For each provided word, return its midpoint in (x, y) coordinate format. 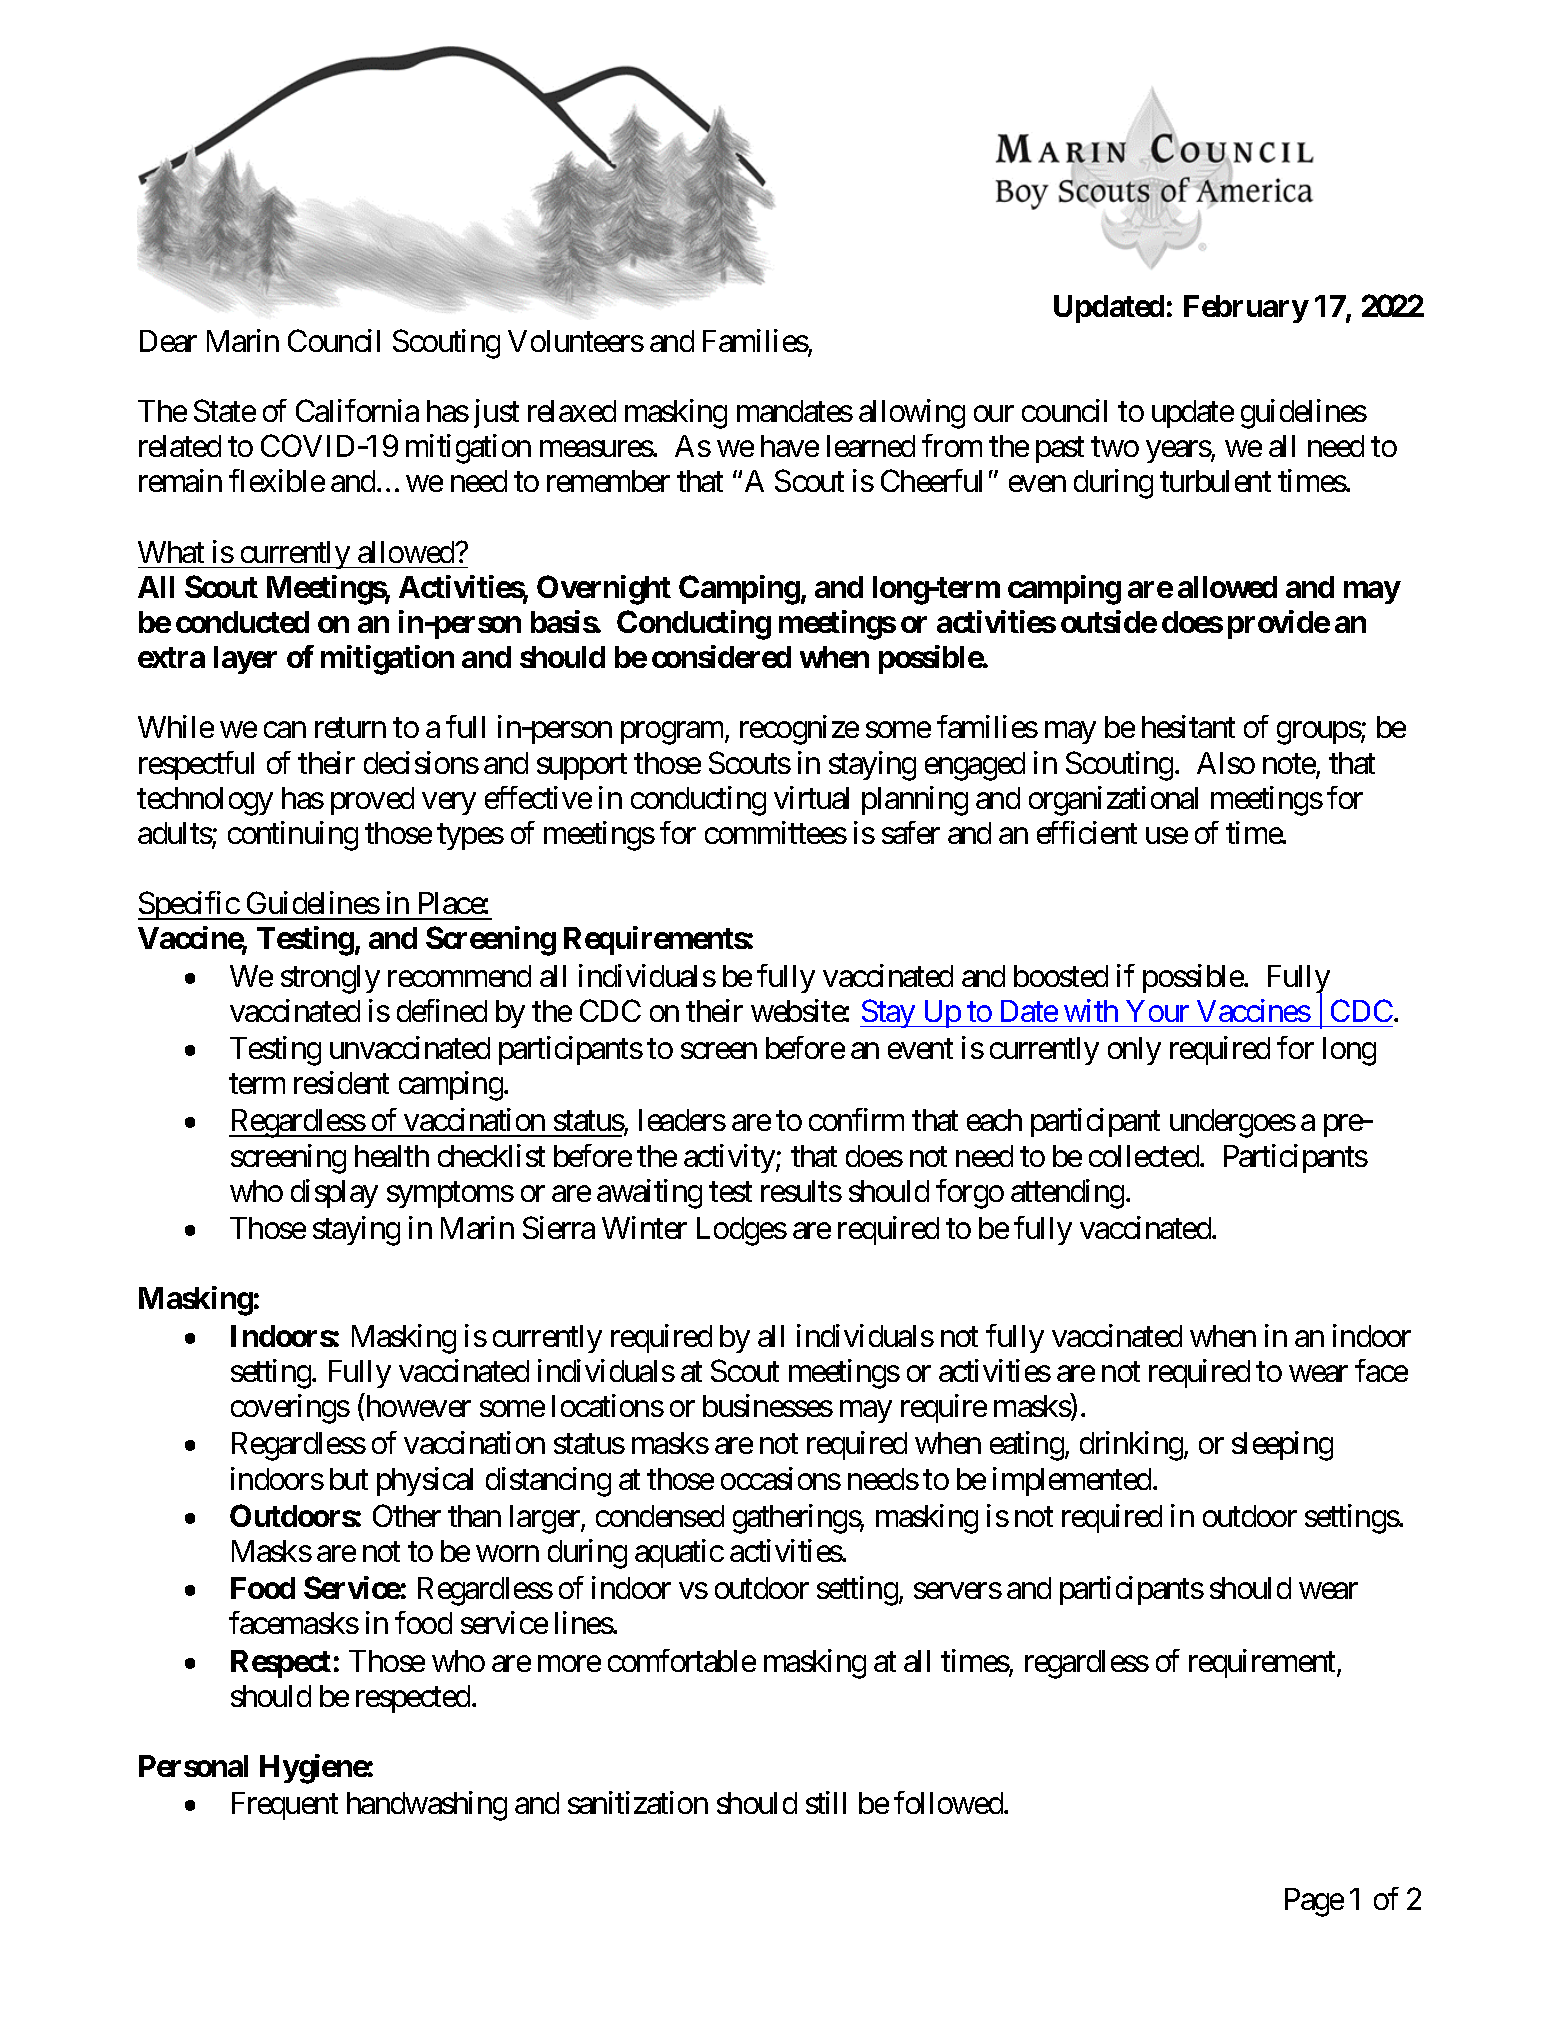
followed (949, 1803)
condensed (660, 1516)
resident (341, 1082)
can (285, 730)
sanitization (638, 1803)
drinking (1131, 1446)
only (1134, 1051)
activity (730, 1158)
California (357, 410)
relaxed (572, 411)
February (1246, 309)
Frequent (285, 1806)
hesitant (1188, 727)
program (673, 733)
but (349, 1479)
